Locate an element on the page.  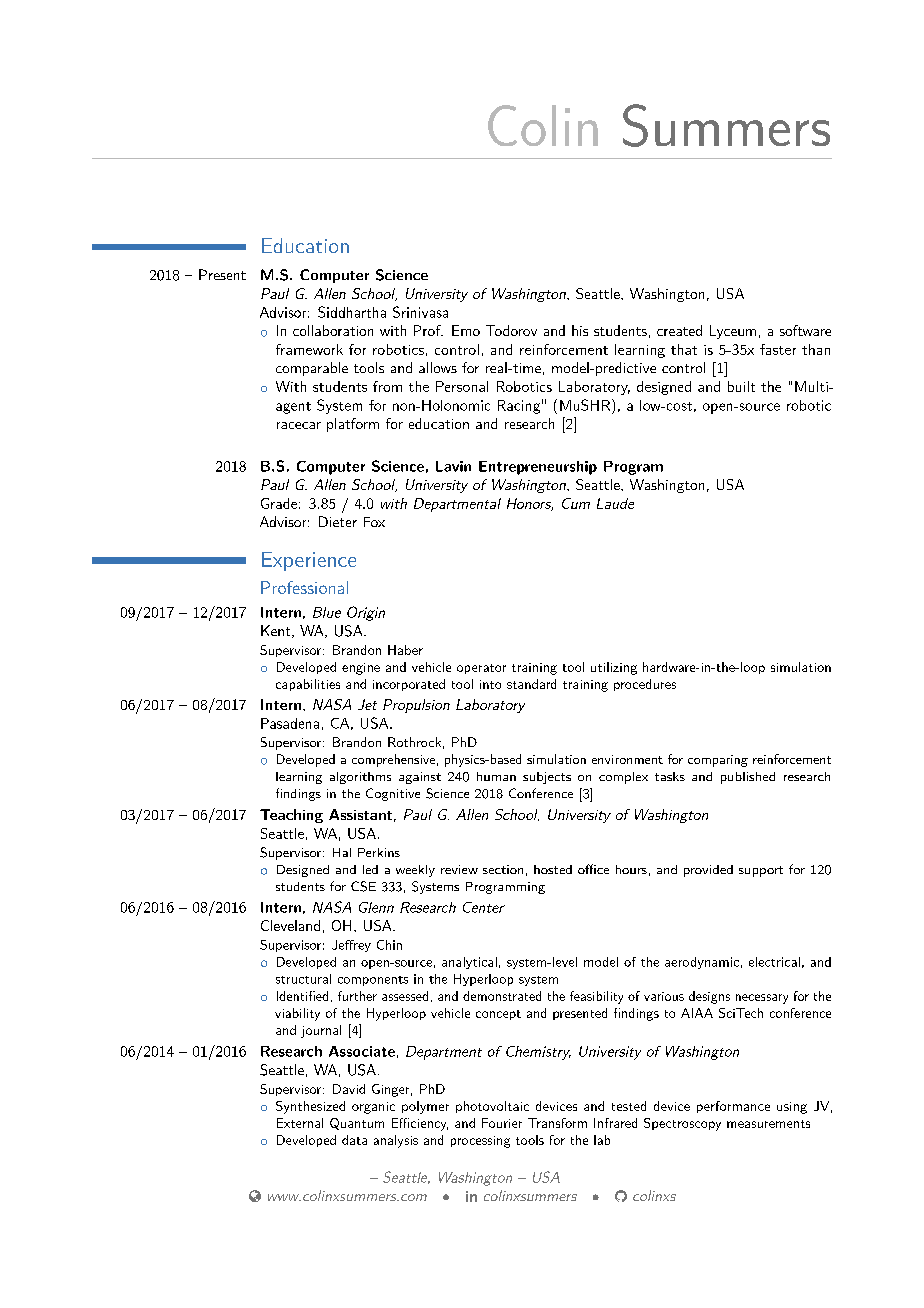
collaboration is located at coordinates (333, 330).
